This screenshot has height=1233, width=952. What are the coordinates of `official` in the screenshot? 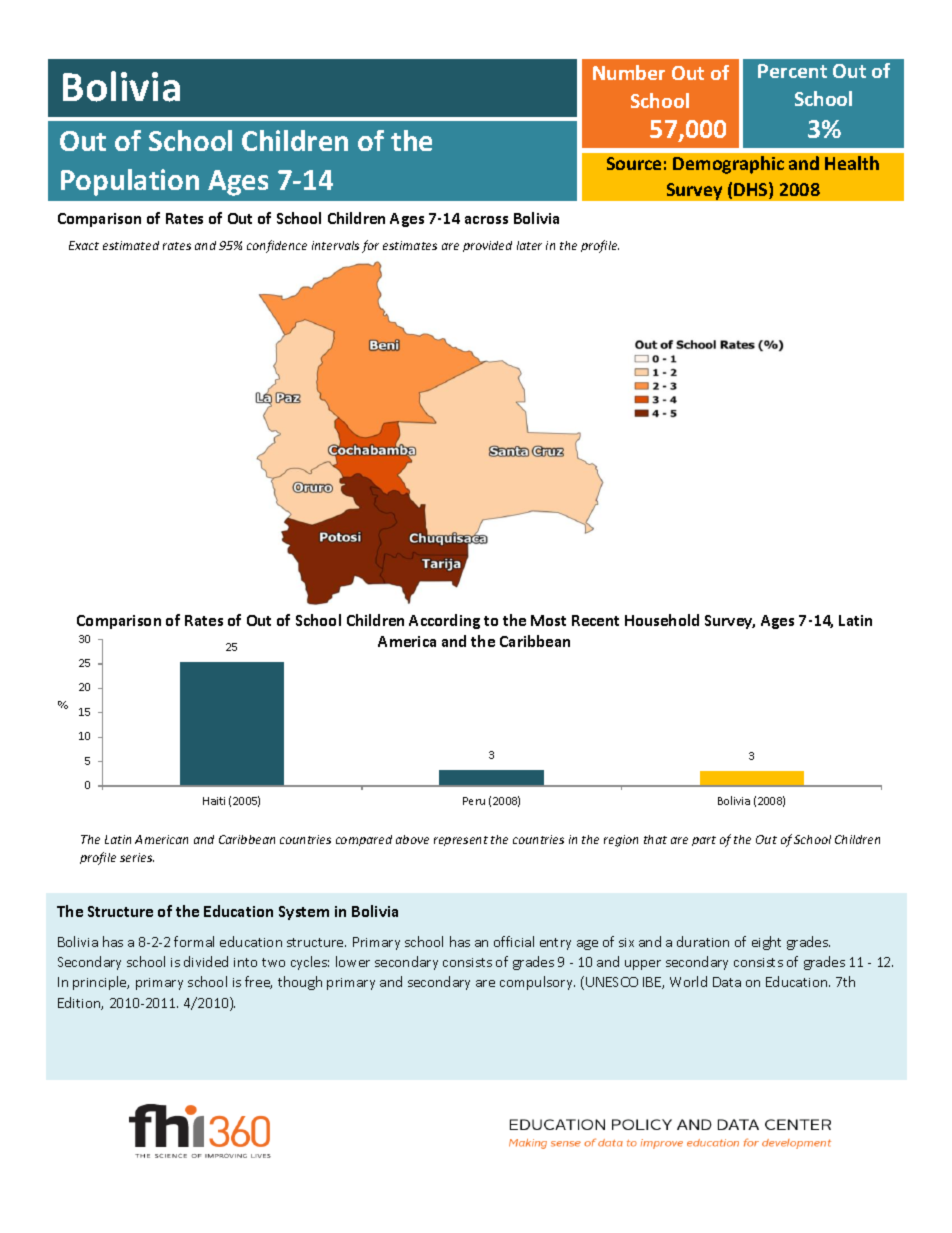 It's located at (514, 941).
